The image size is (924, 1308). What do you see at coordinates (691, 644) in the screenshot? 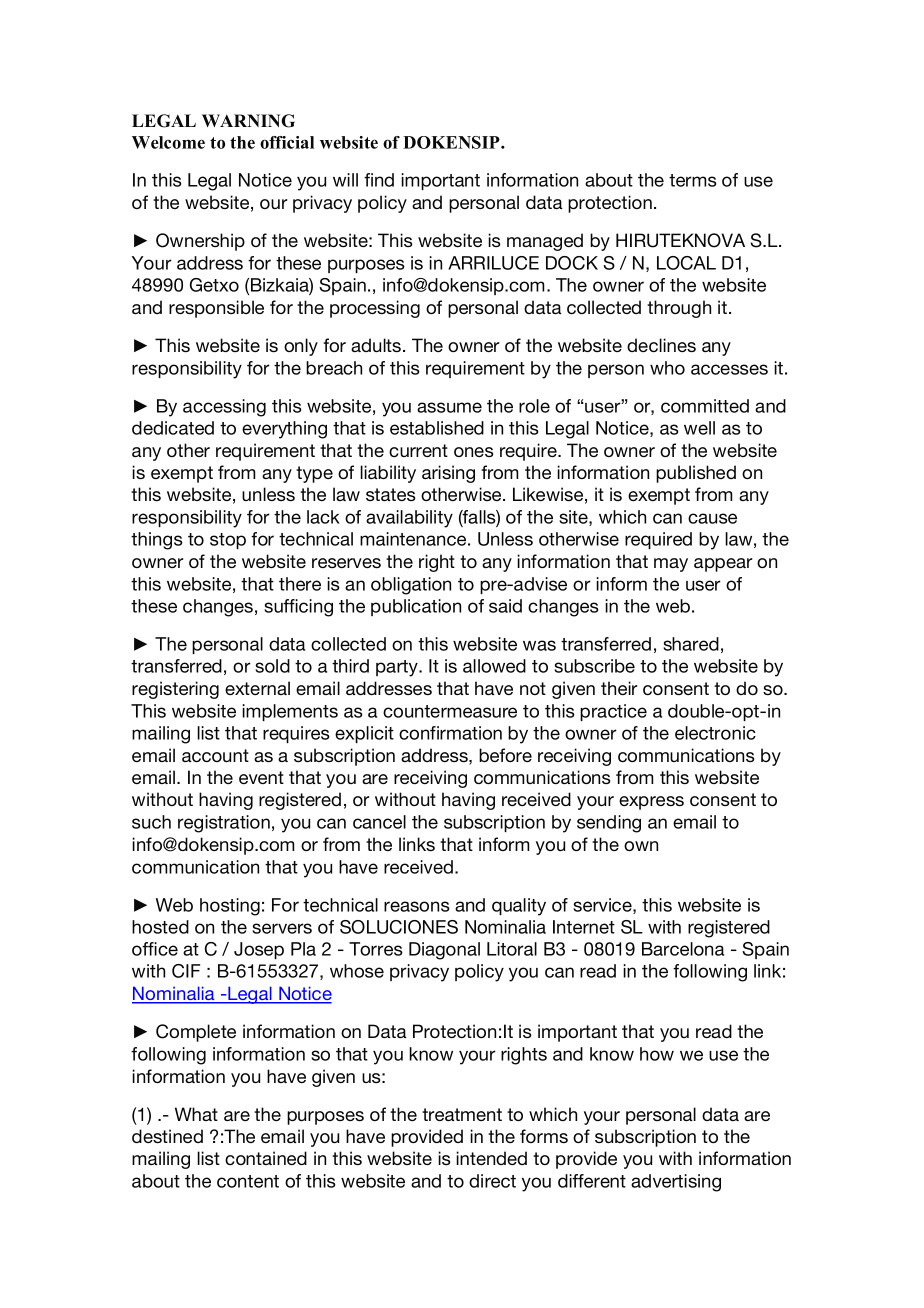
I see `shared` at bounding box center [691, 644].
